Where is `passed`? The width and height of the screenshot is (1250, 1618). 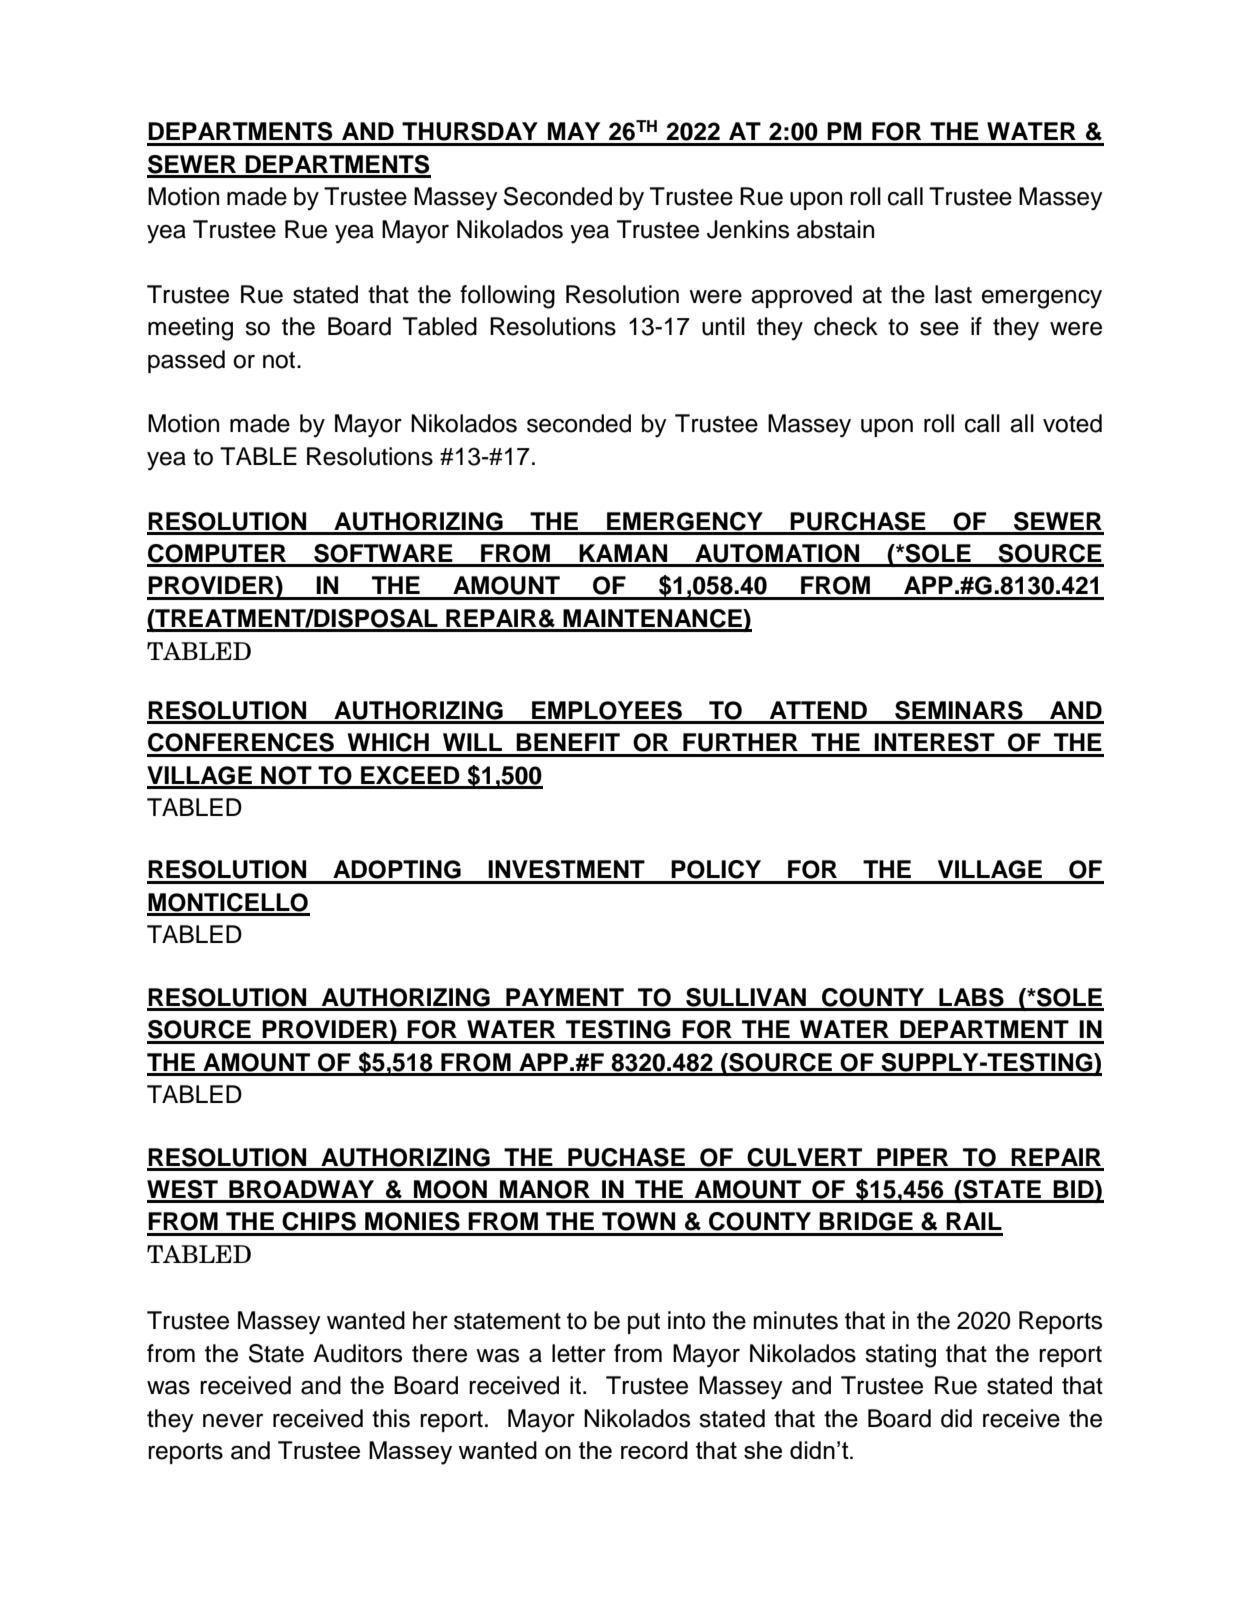 passed is located at coordinates (186, 361).
